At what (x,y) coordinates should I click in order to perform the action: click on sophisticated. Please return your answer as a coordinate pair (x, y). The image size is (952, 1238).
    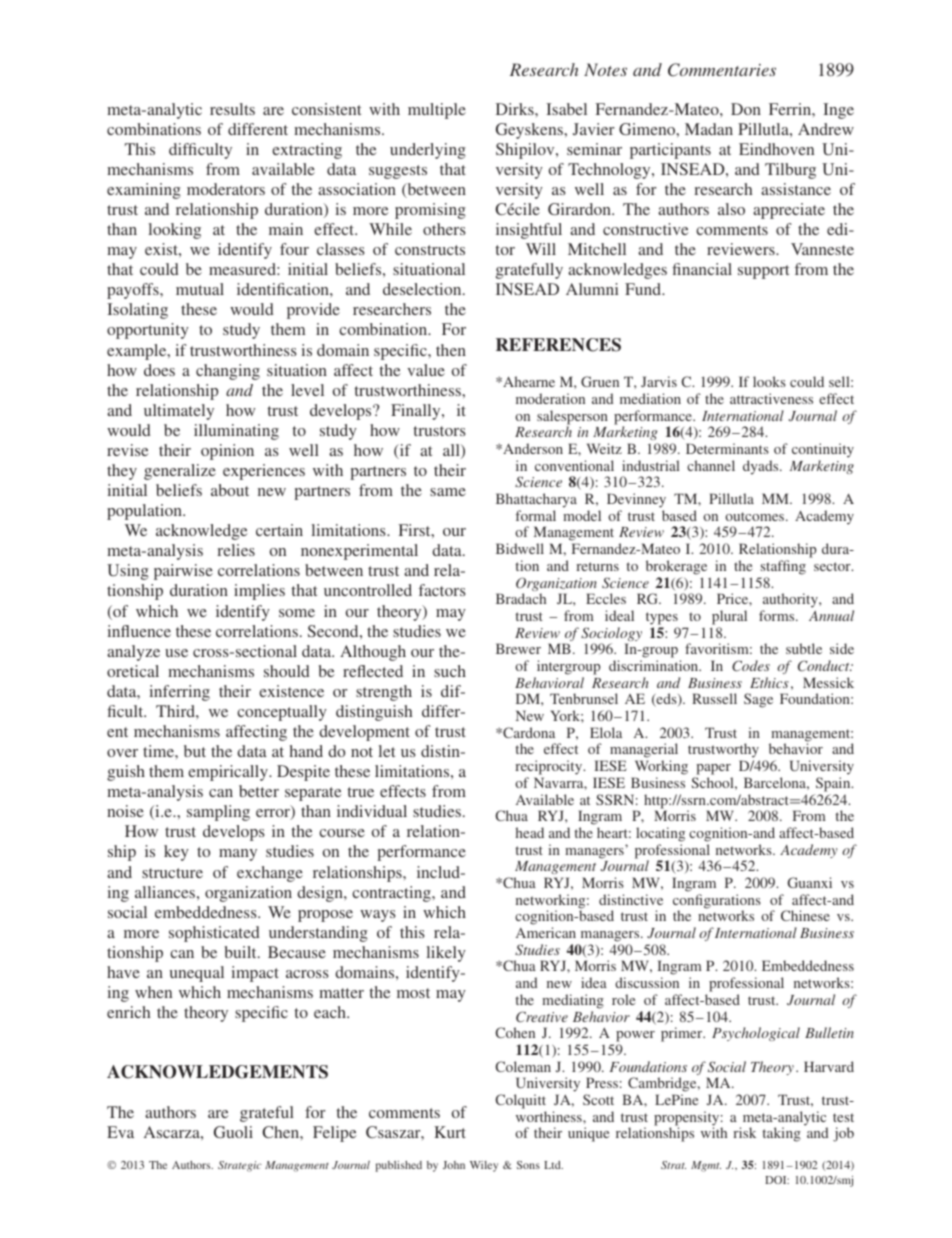
    Looking at the image, I should click on (214, 934).
